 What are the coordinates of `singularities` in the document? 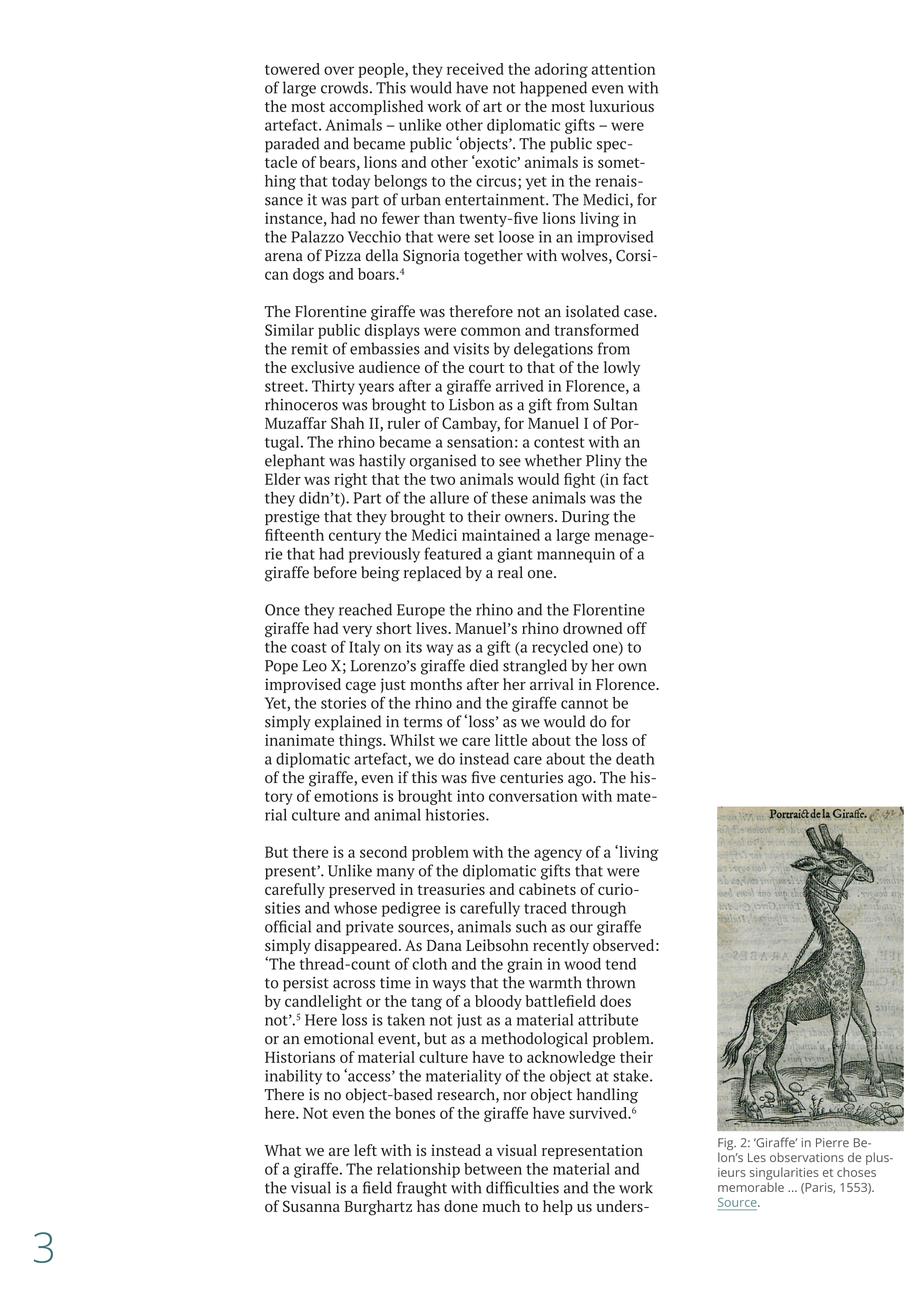 It's located at (784, 1173).
